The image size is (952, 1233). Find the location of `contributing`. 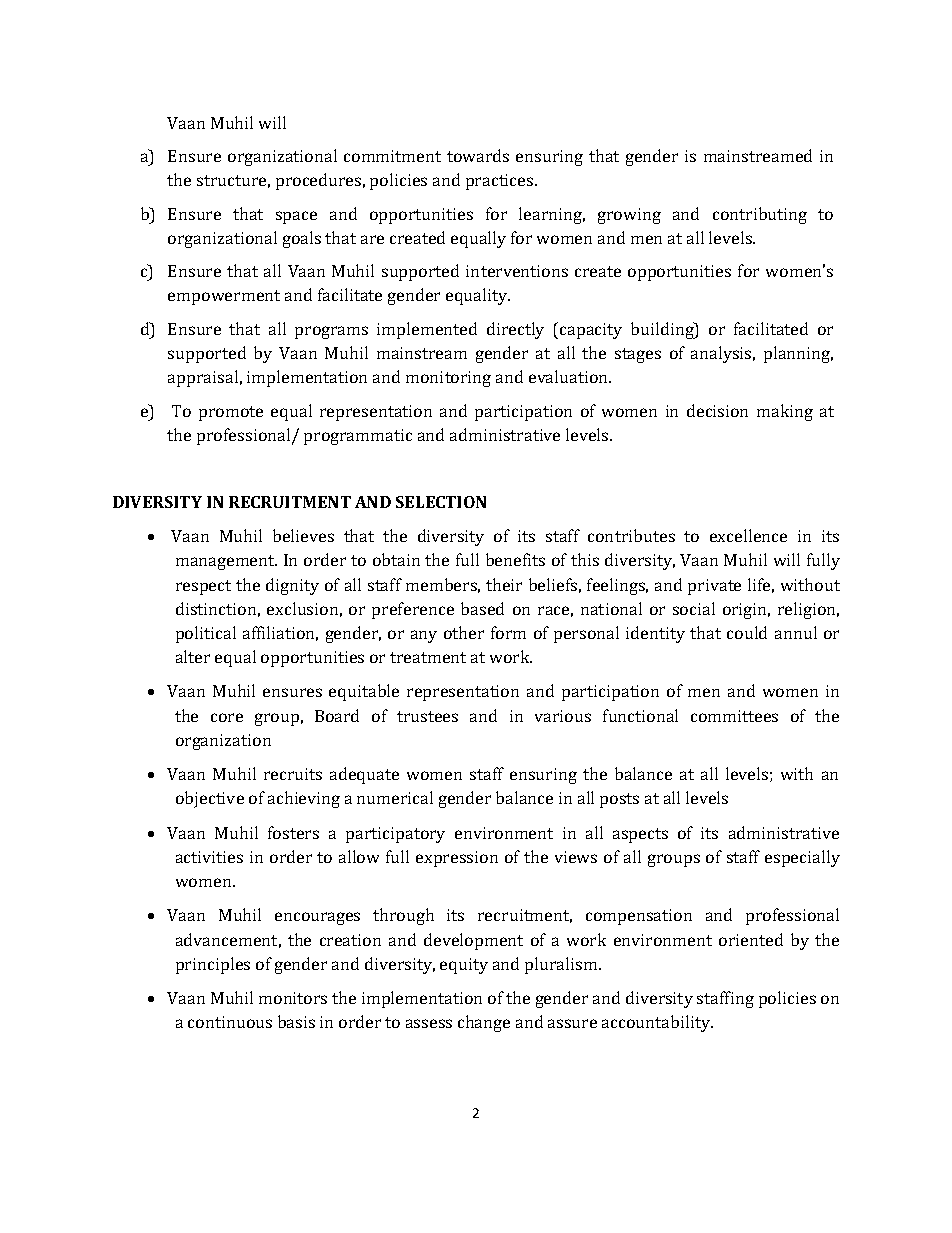

contributing is located at coordinates (760, 215).
